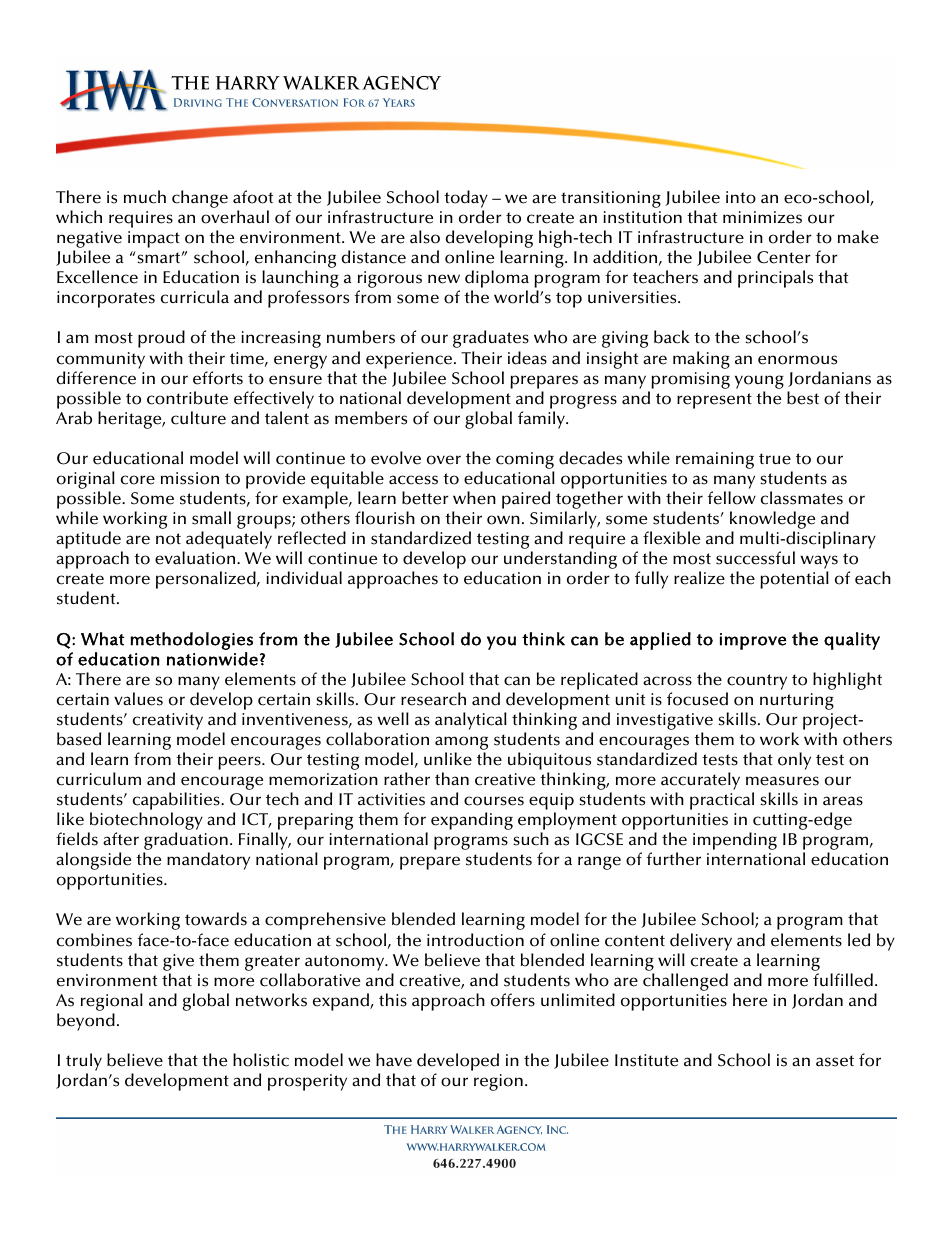 This screenshot has width=952, height=1233. Describe the element at coordinates (531, 839) in the screenshot. I see `such` at that location.
